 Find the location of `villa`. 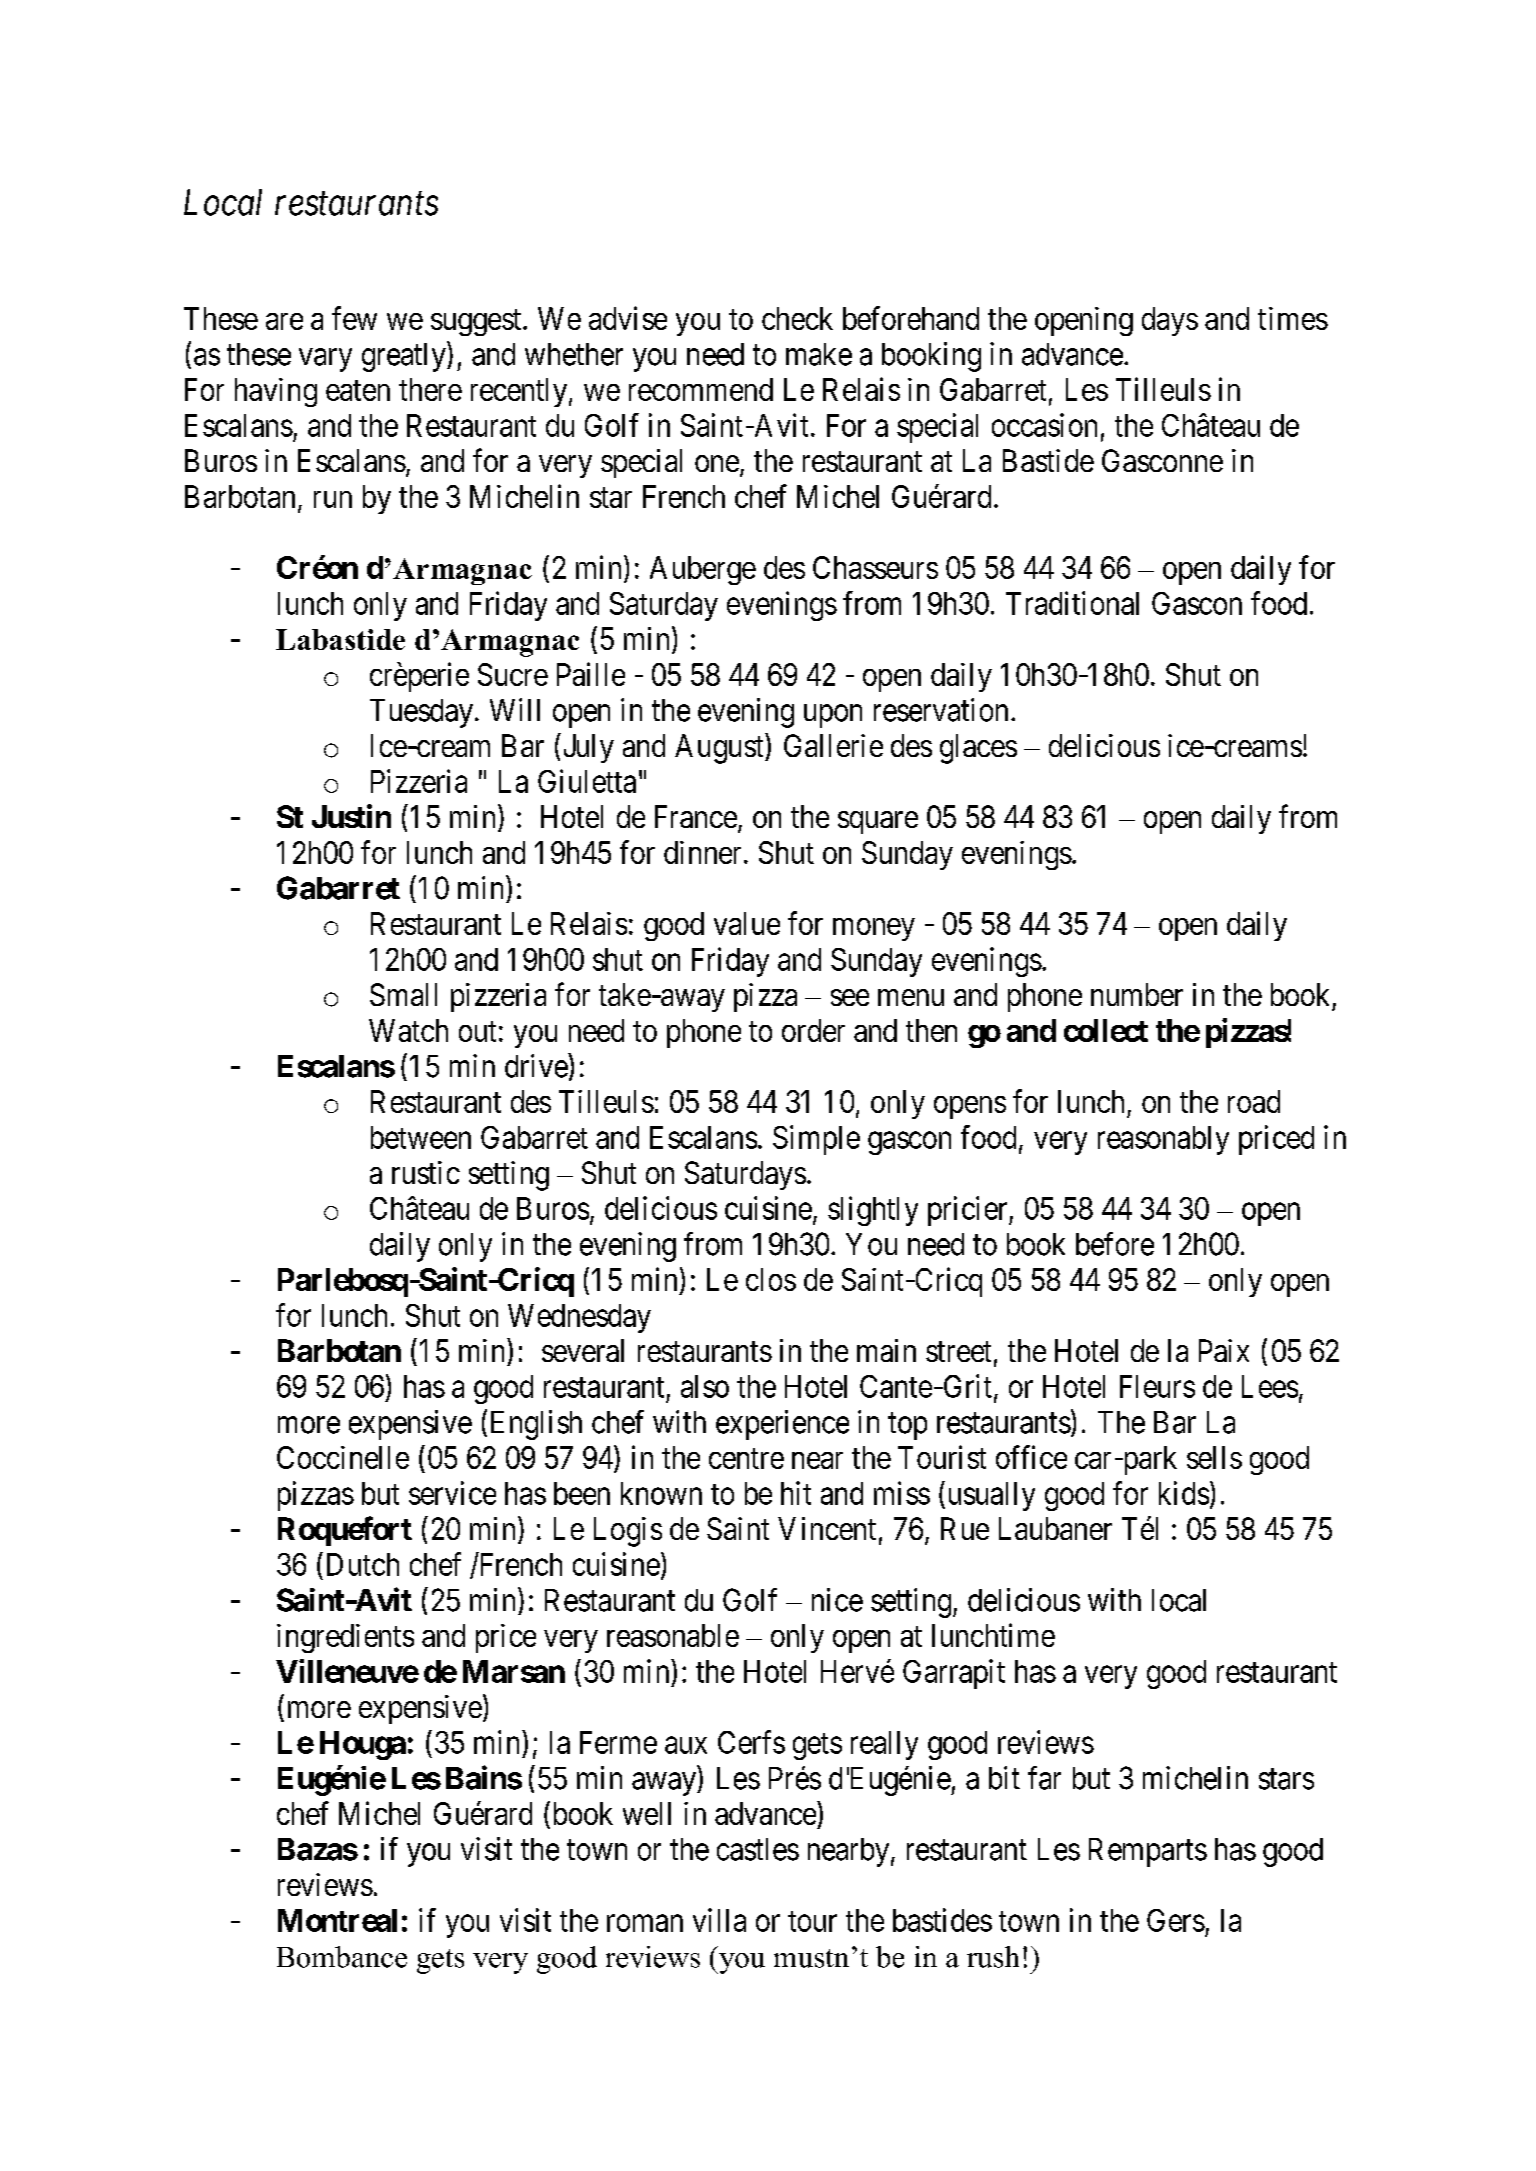

villa is located at coordinates (719, 1920).
